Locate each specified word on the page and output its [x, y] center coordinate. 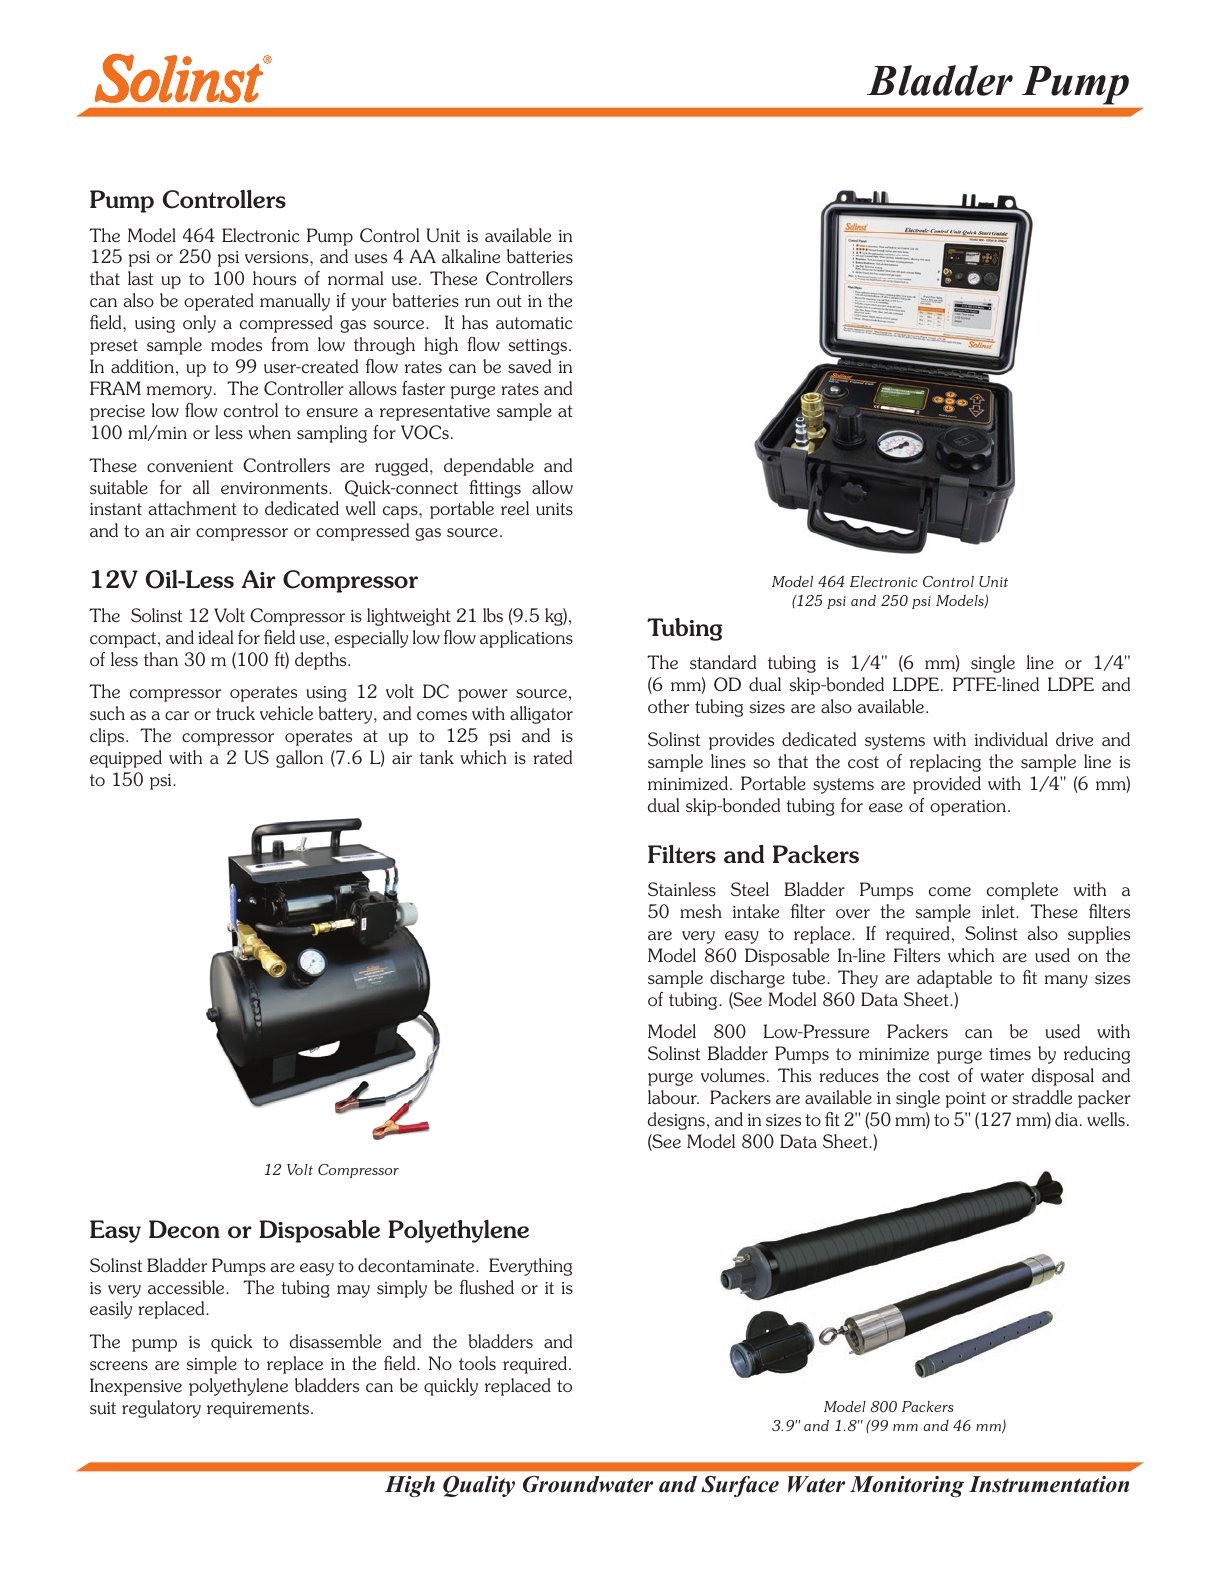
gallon [299, 759]
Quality [479, 1486]
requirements [258, 1410]
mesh [701, 911]
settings [537, 347]
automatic [534, 323]
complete [1022, 891]
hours [274, 278]
